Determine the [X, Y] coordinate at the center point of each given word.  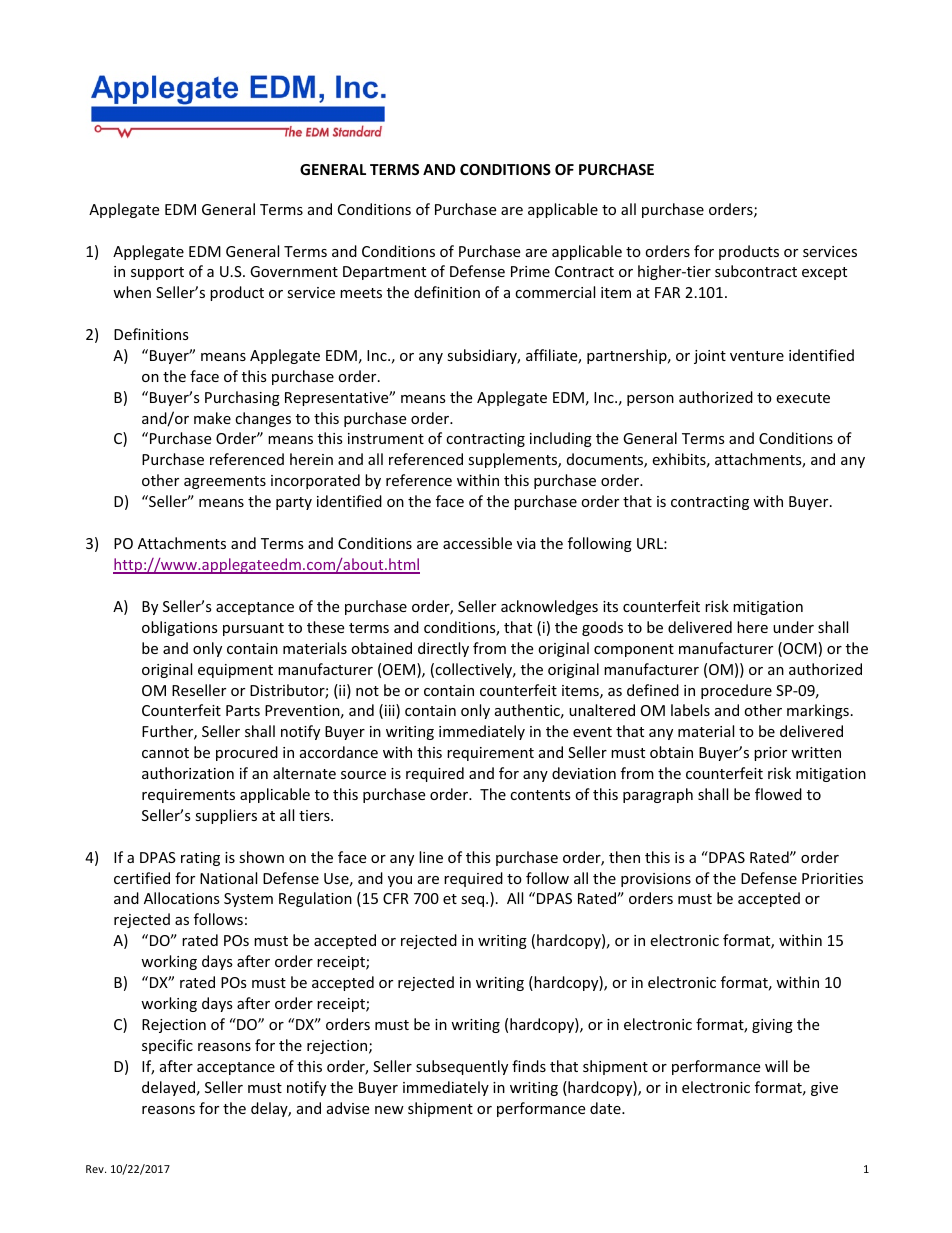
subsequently [462, 1067]
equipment [235, 671]
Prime [530, 271]
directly [443, 649]
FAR [667, 292]
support [157, 273]
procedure [736, 691]
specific [167, 1046]
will [776, 1066]
